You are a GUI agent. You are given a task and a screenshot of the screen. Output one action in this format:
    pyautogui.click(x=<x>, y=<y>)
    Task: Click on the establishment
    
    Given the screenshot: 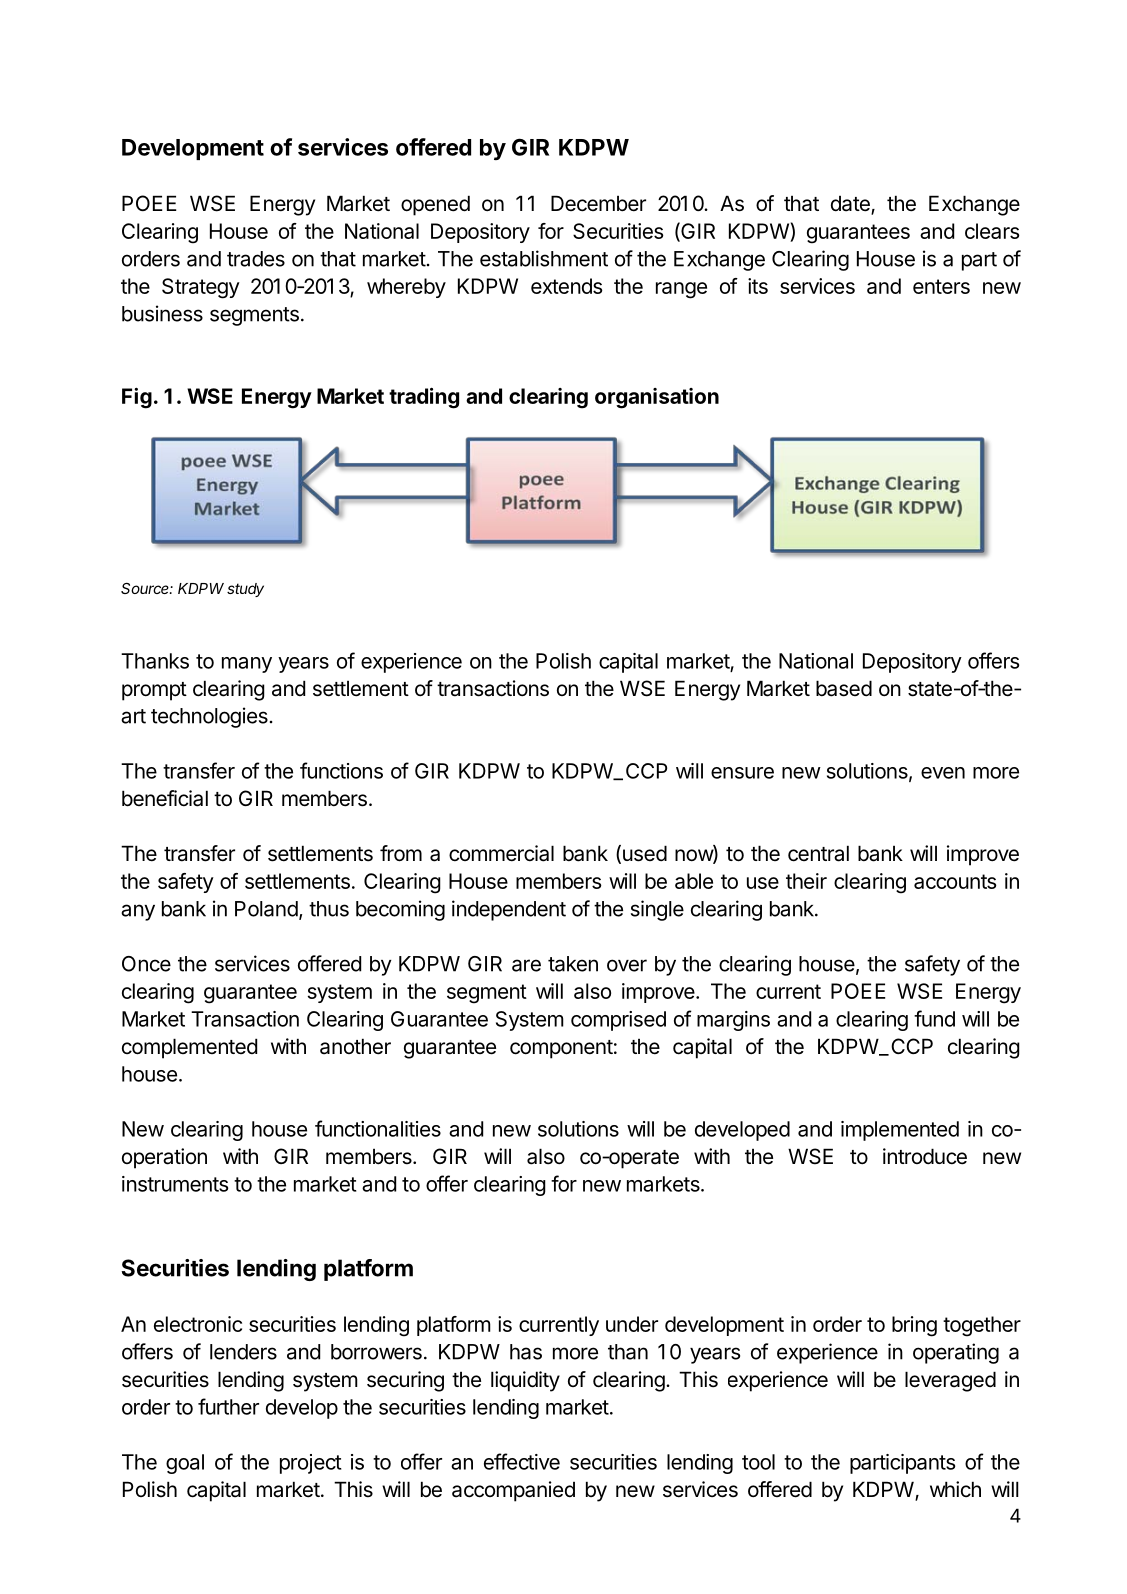 What is the action you would take?
    pyautogui.click(x=544, y=258)
